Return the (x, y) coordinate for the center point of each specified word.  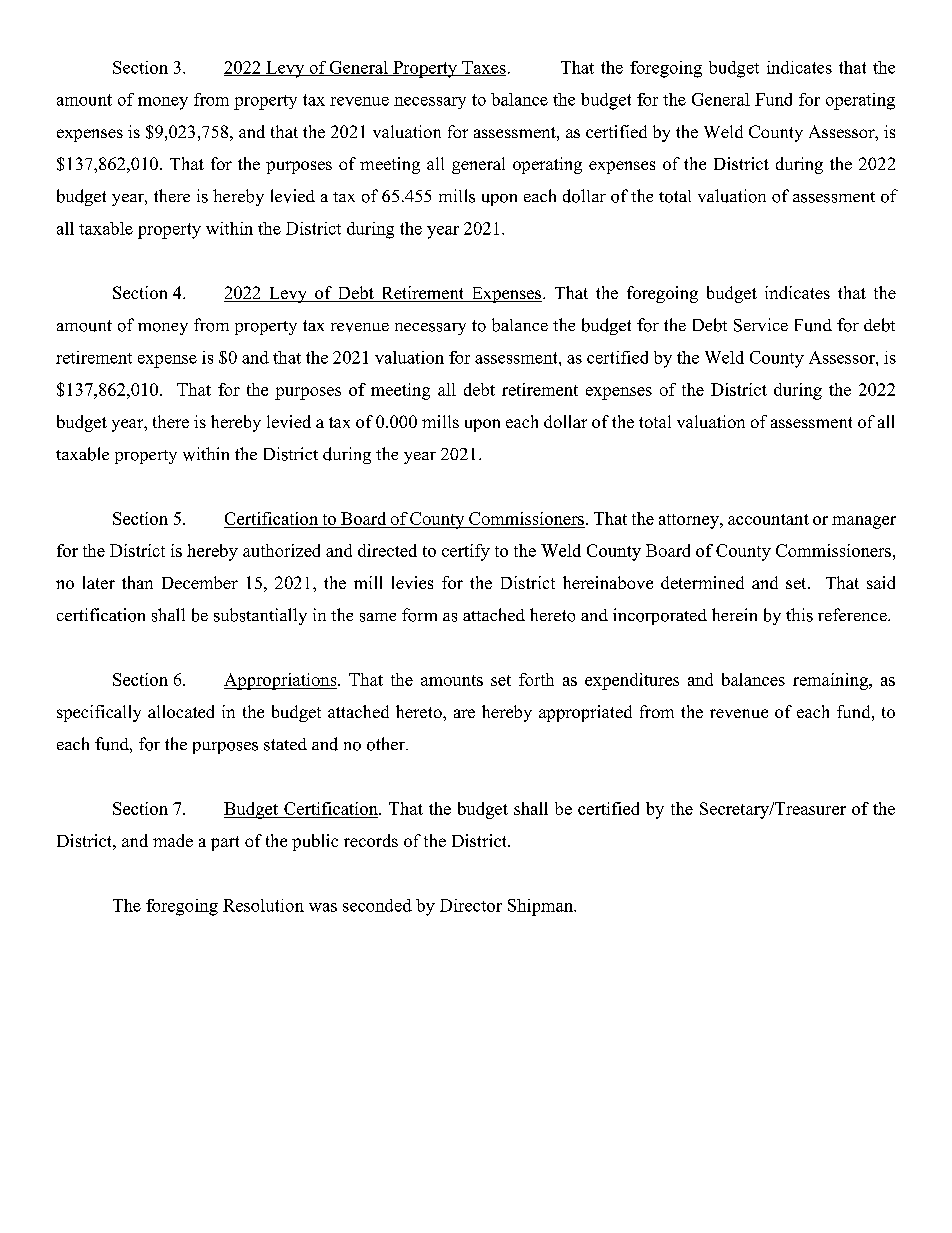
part (225, 843)
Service (761, 325)
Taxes (483, 68)
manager (864, 522)
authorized (281, 550)
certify (466, 552)
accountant (768, 519)
